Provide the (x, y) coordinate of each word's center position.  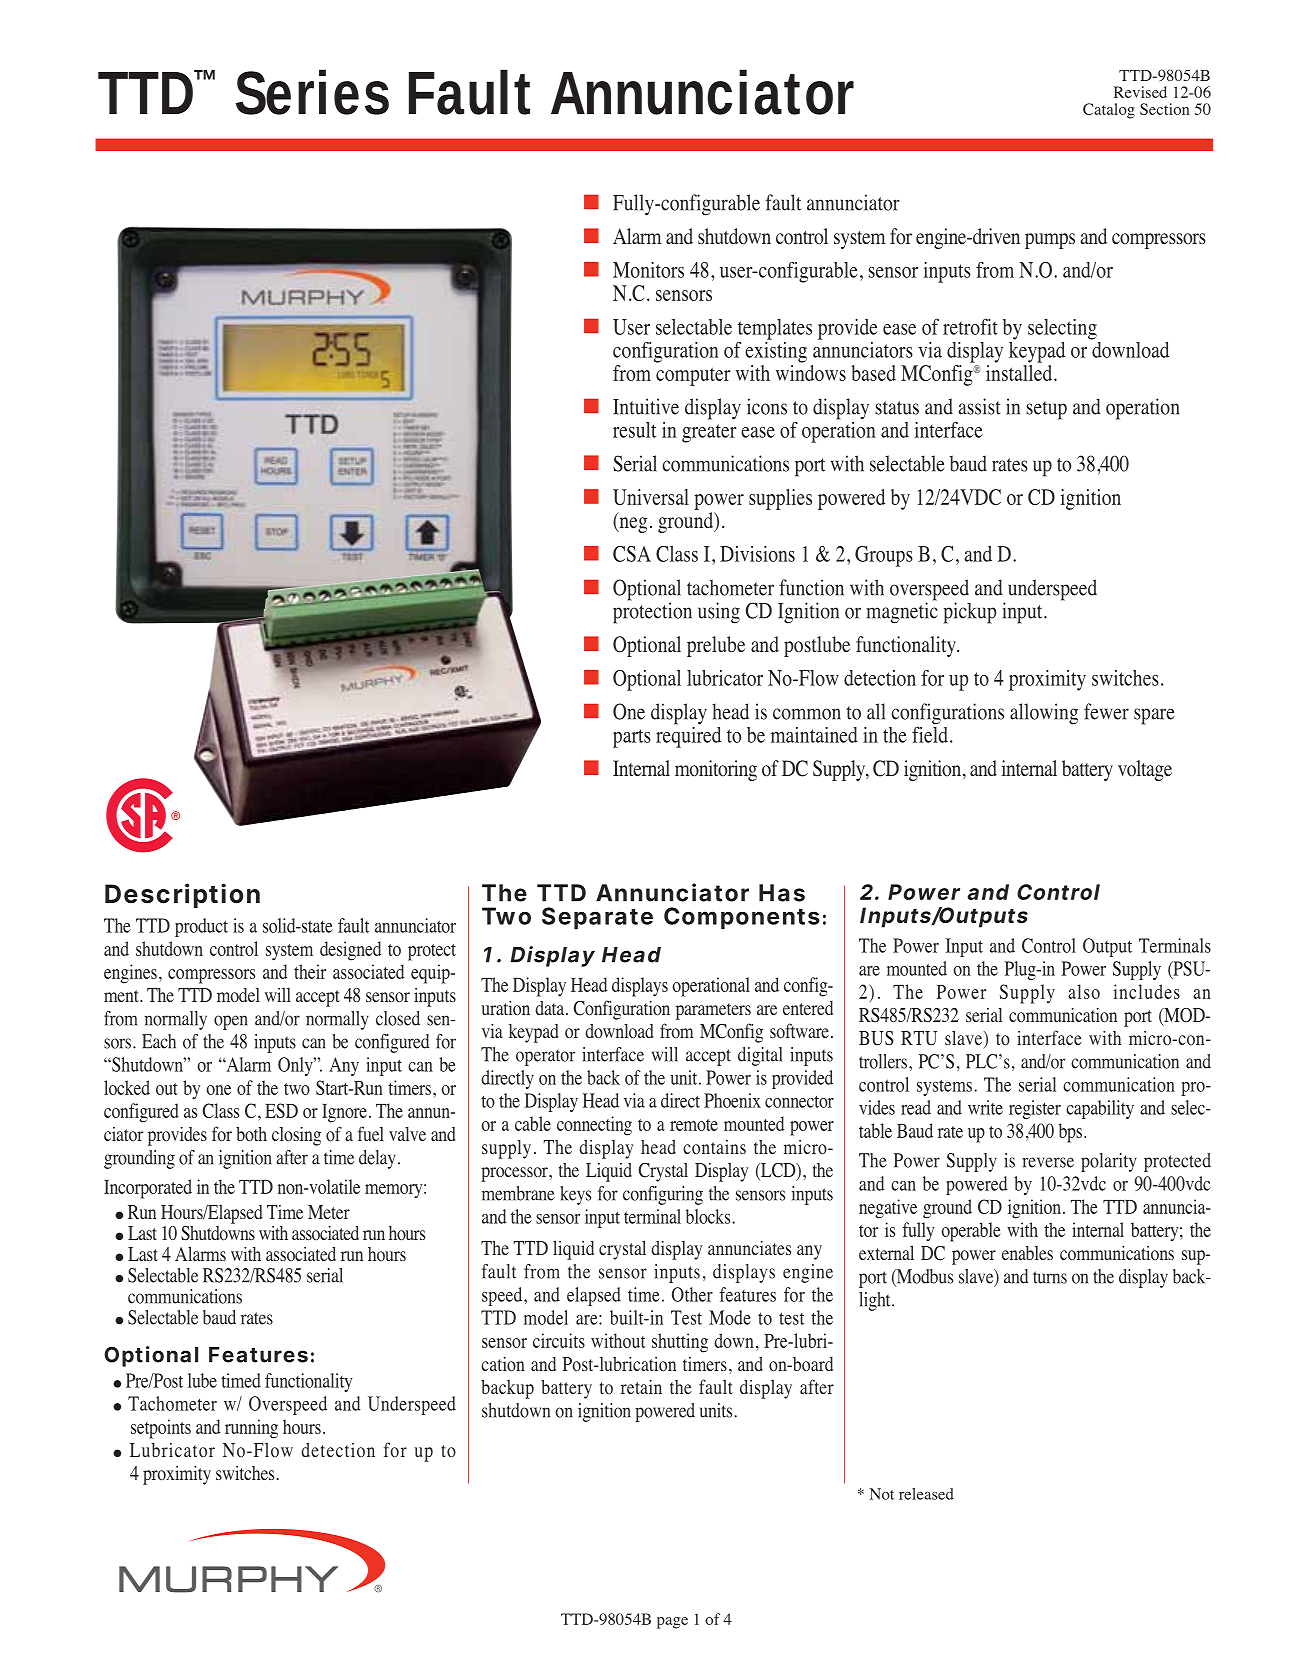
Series (312, 92)
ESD (281, 1110)
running (251, 1429)
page (672, 1623)
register (1035, 1109)
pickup (970, 613)
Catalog (1109, 111)
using (719, 613)
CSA (632, 554)
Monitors (648, 270)
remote (694, 1125)
